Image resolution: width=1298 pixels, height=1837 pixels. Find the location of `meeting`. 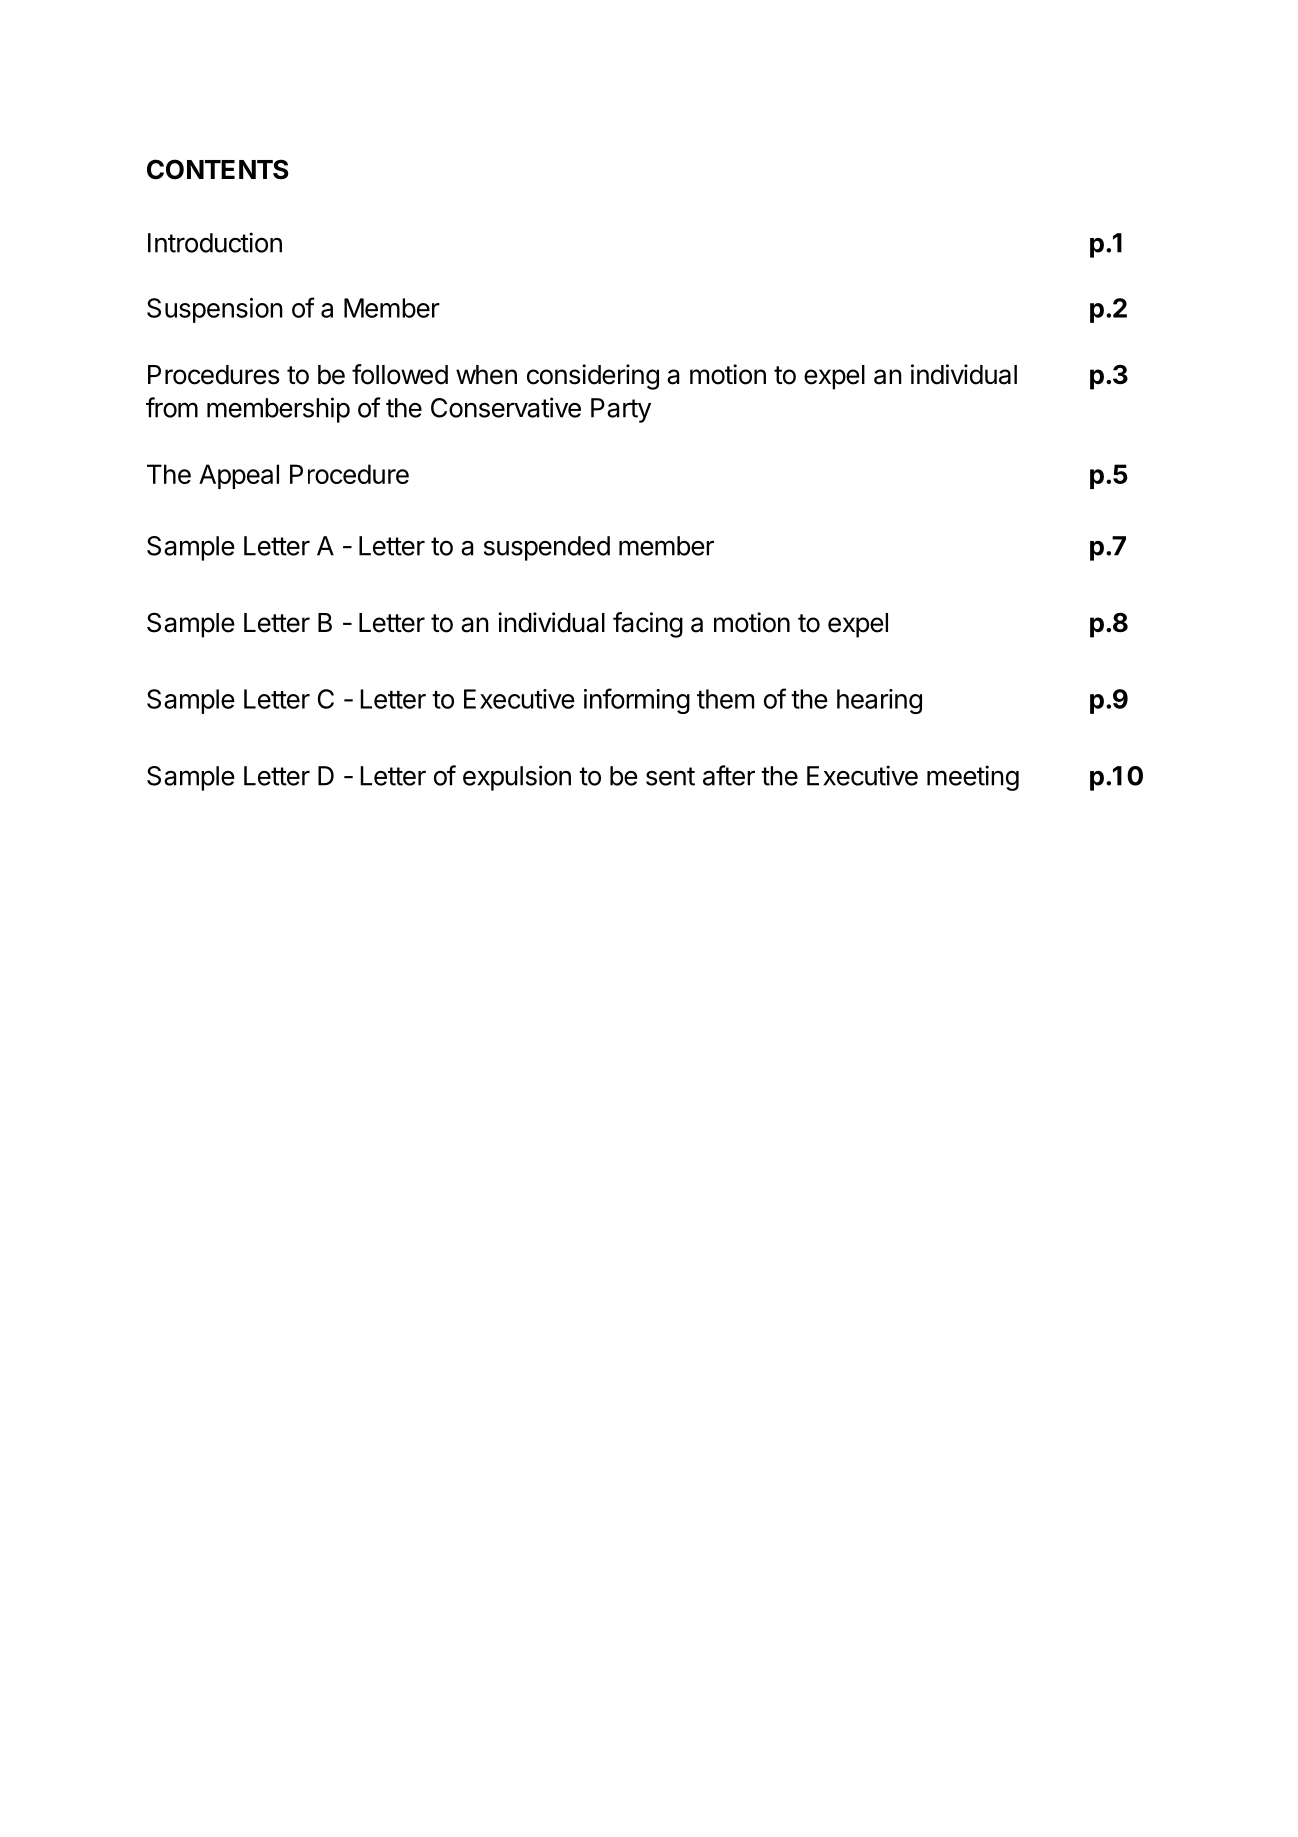

meeting is located at coordinates (973, 778).
